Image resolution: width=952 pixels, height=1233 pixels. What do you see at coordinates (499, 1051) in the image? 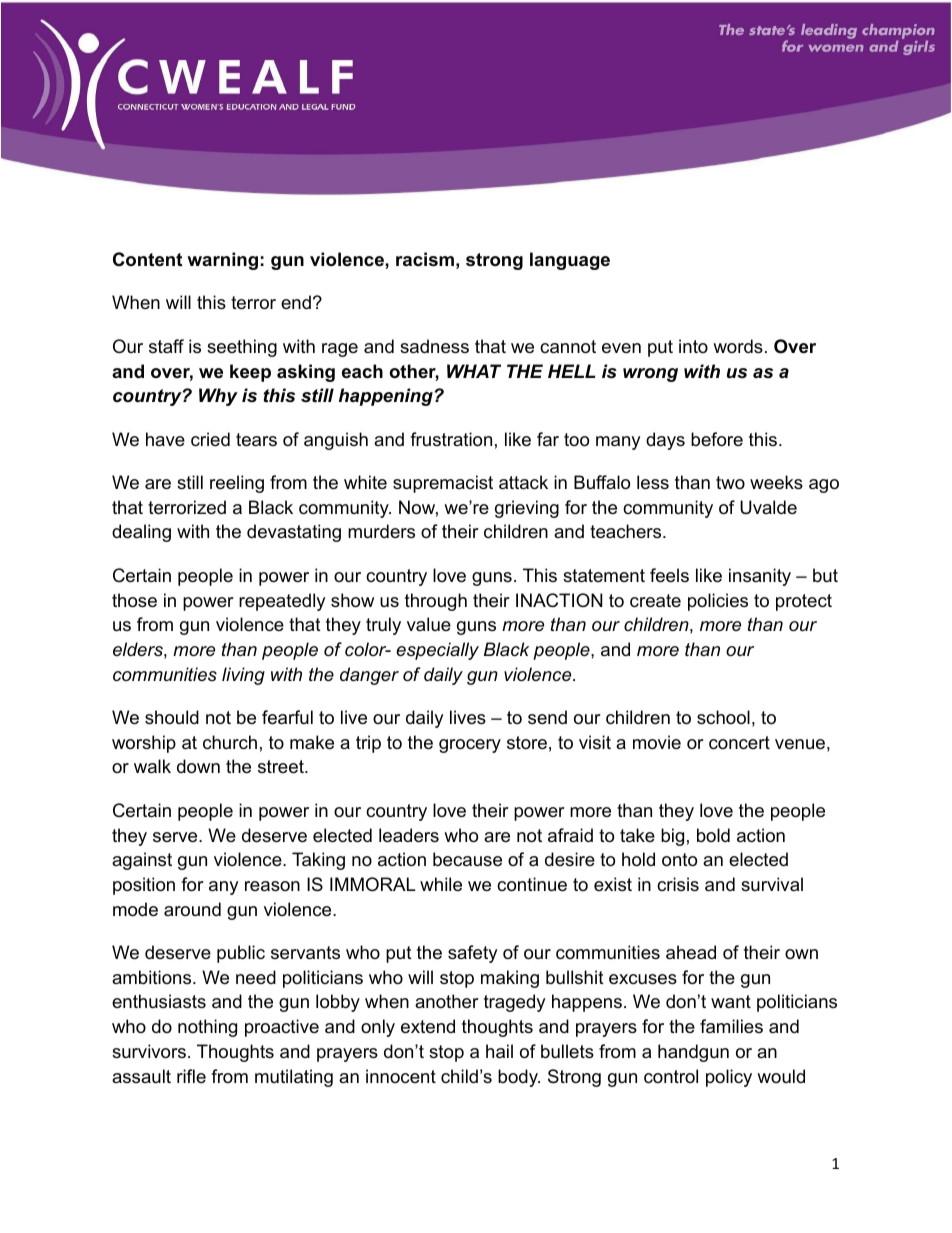
I see `hail` at bounding box center [499, 1051].
